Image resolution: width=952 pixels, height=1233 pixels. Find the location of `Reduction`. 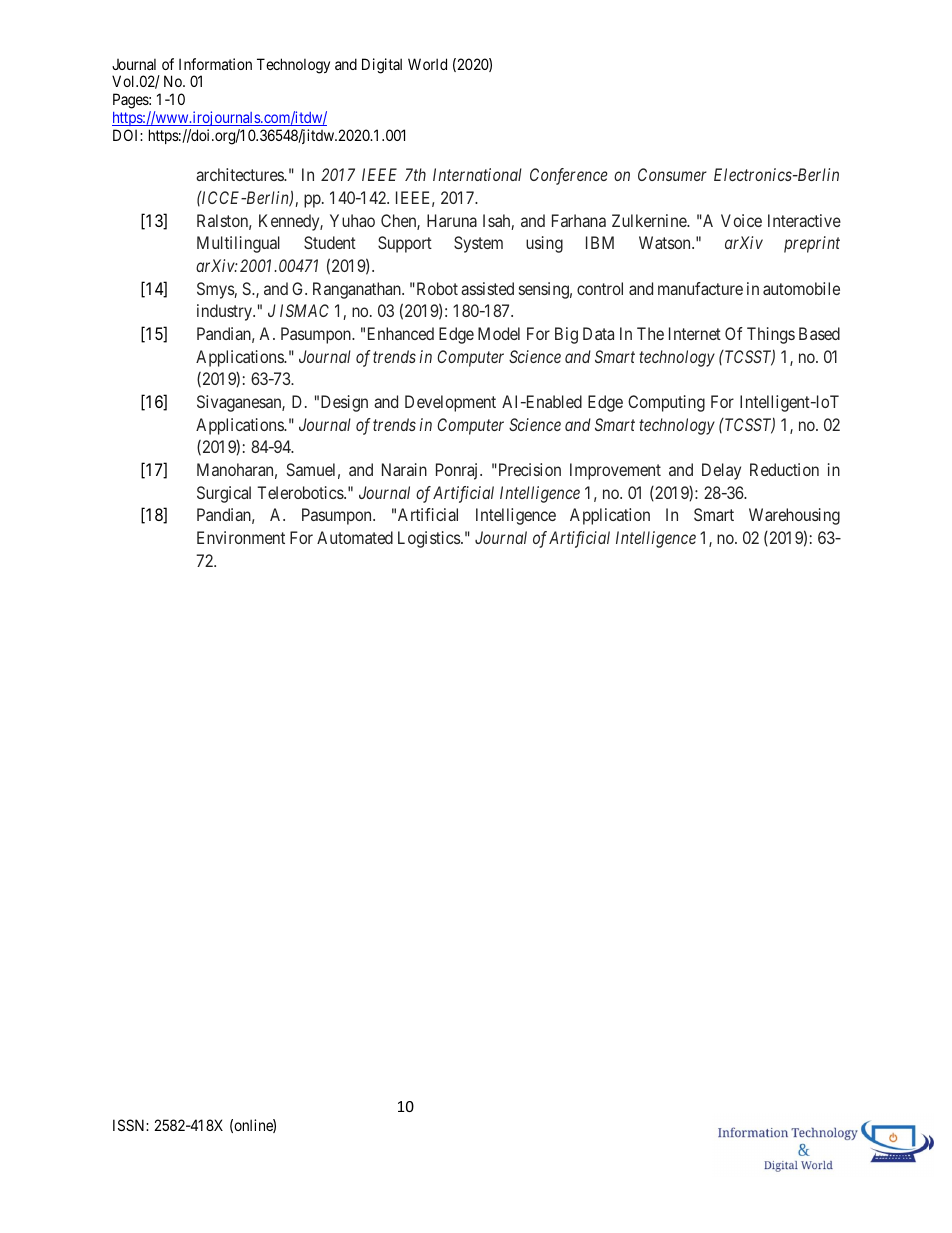

Reduction is located at coordinates (784, 469).
